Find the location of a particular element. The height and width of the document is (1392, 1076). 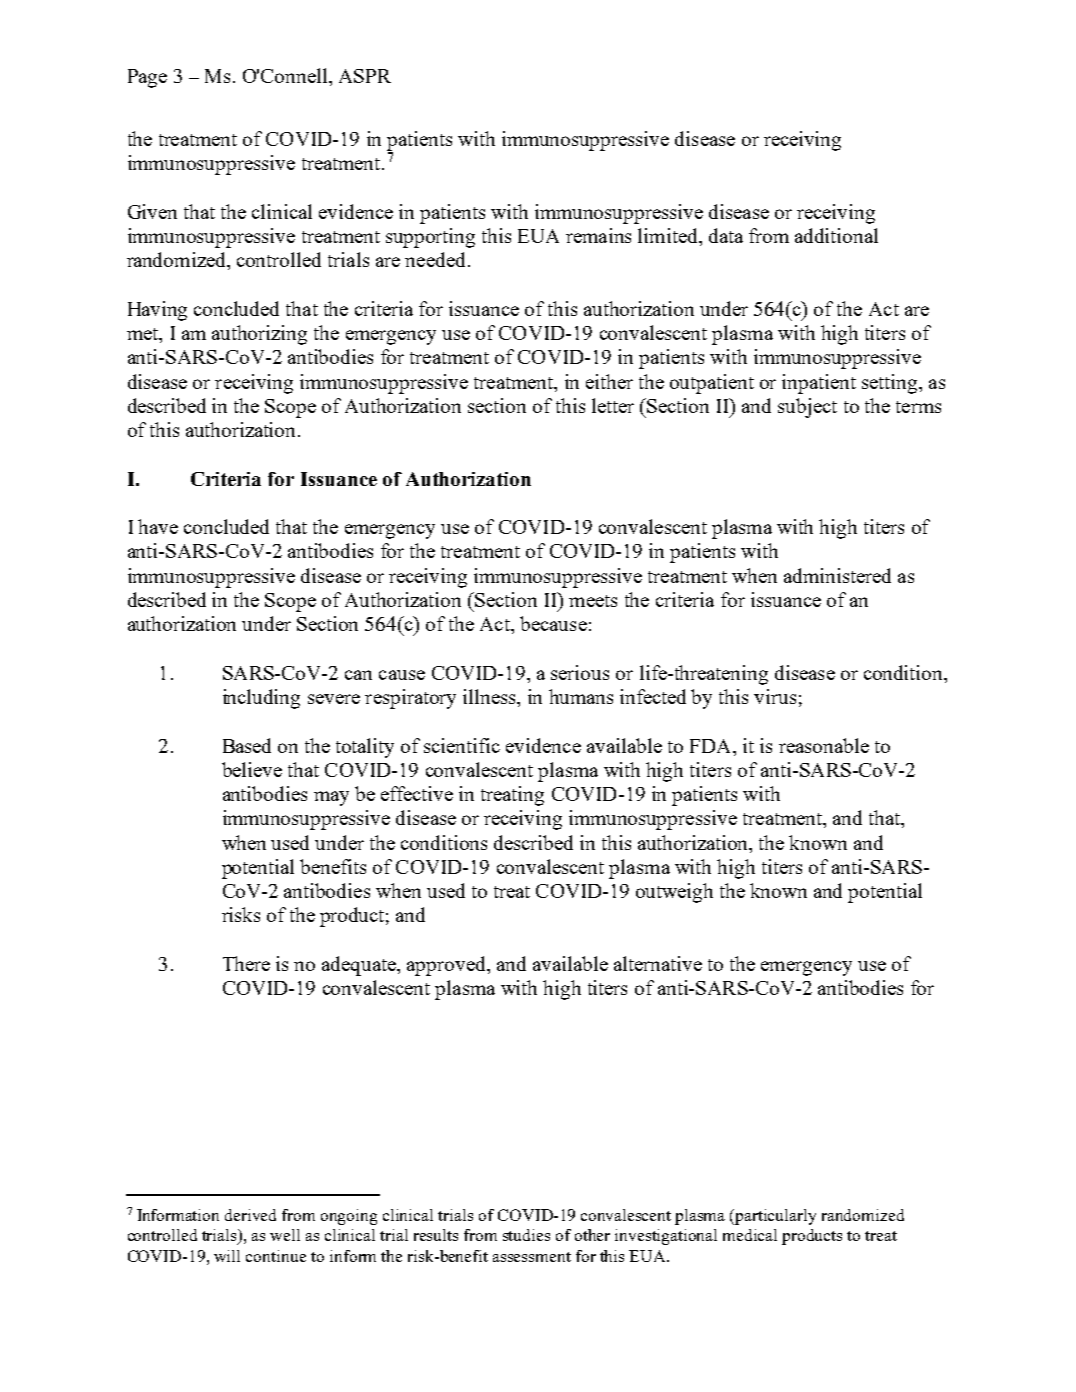

additional is located at coordinates (836, 235).
